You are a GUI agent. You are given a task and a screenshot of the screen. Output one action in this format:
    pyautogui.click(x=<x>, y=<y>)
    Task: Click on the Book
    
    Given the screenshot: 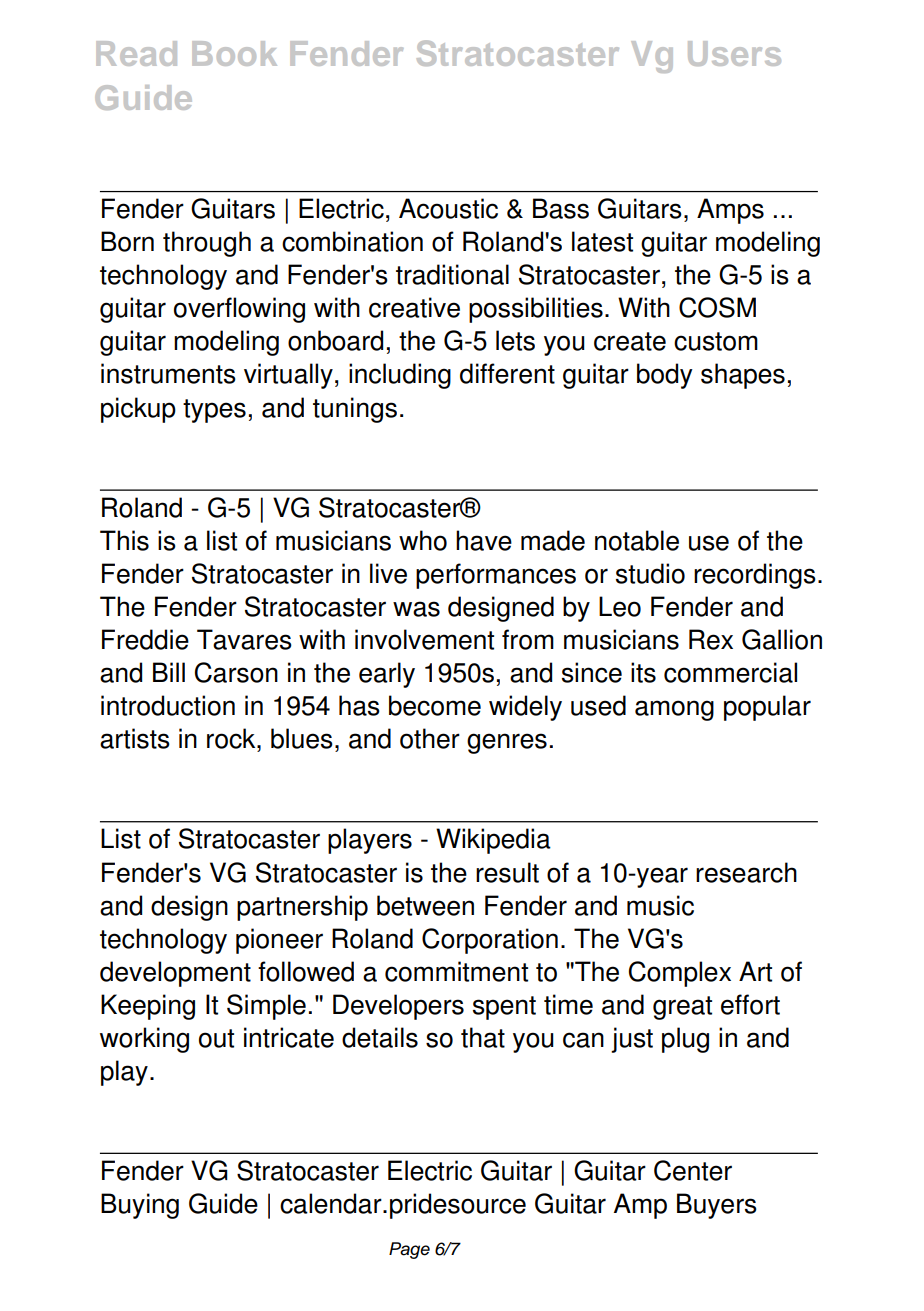 What is the action you would take?
    pyautogui.click(x=234, y=53)
